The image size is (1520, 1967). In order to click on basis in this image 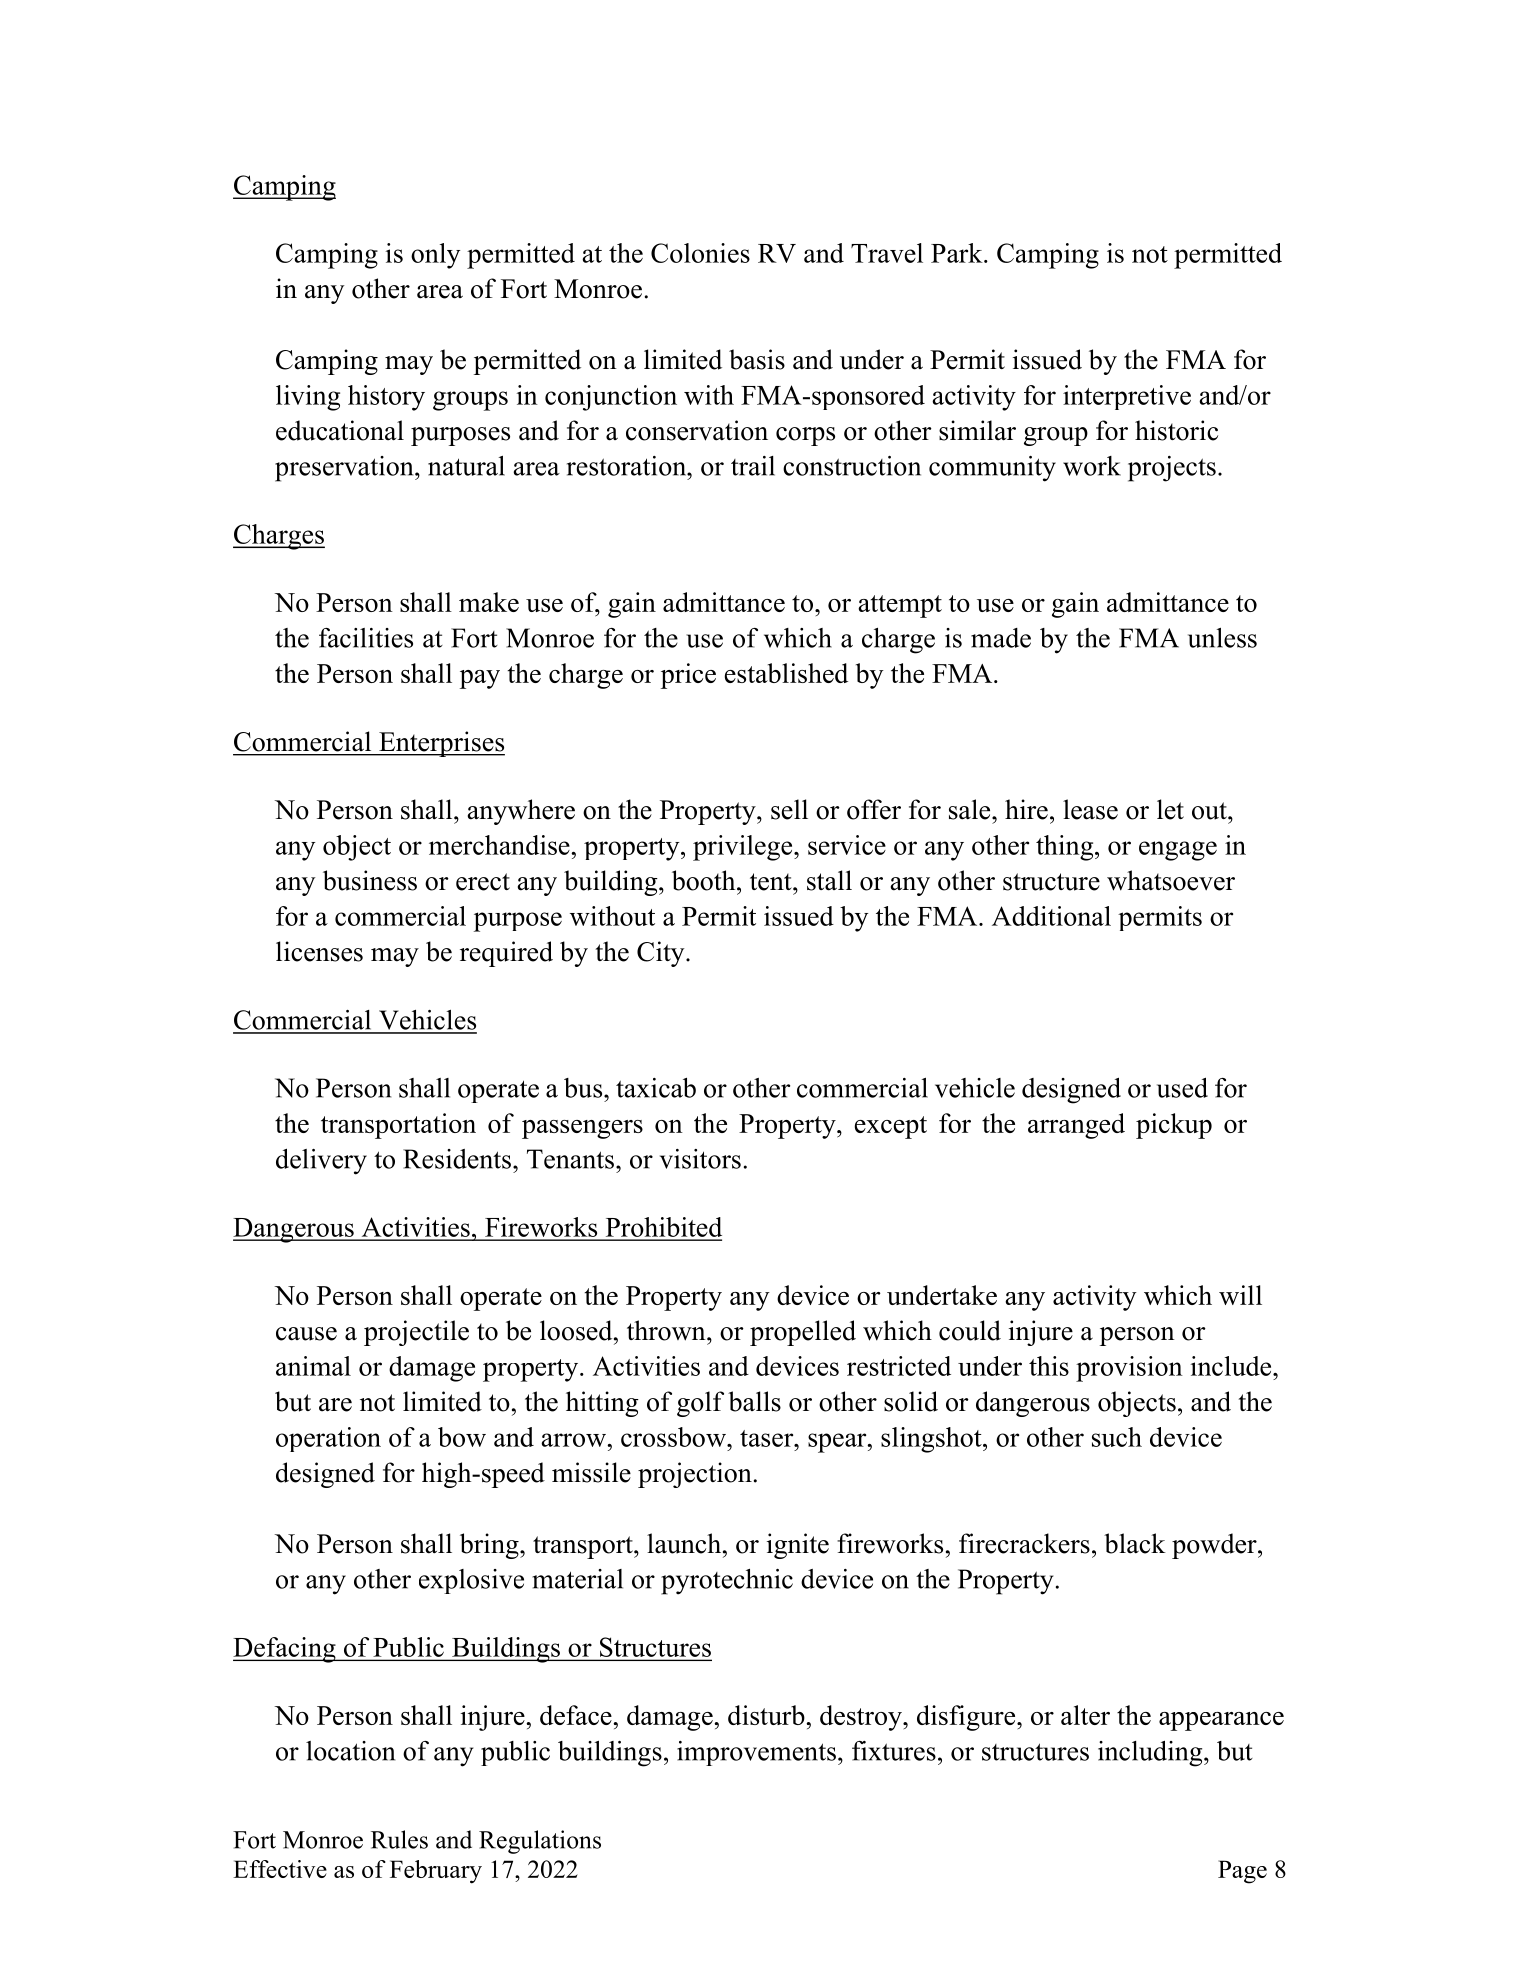, I will do `click(757, 359)`.
